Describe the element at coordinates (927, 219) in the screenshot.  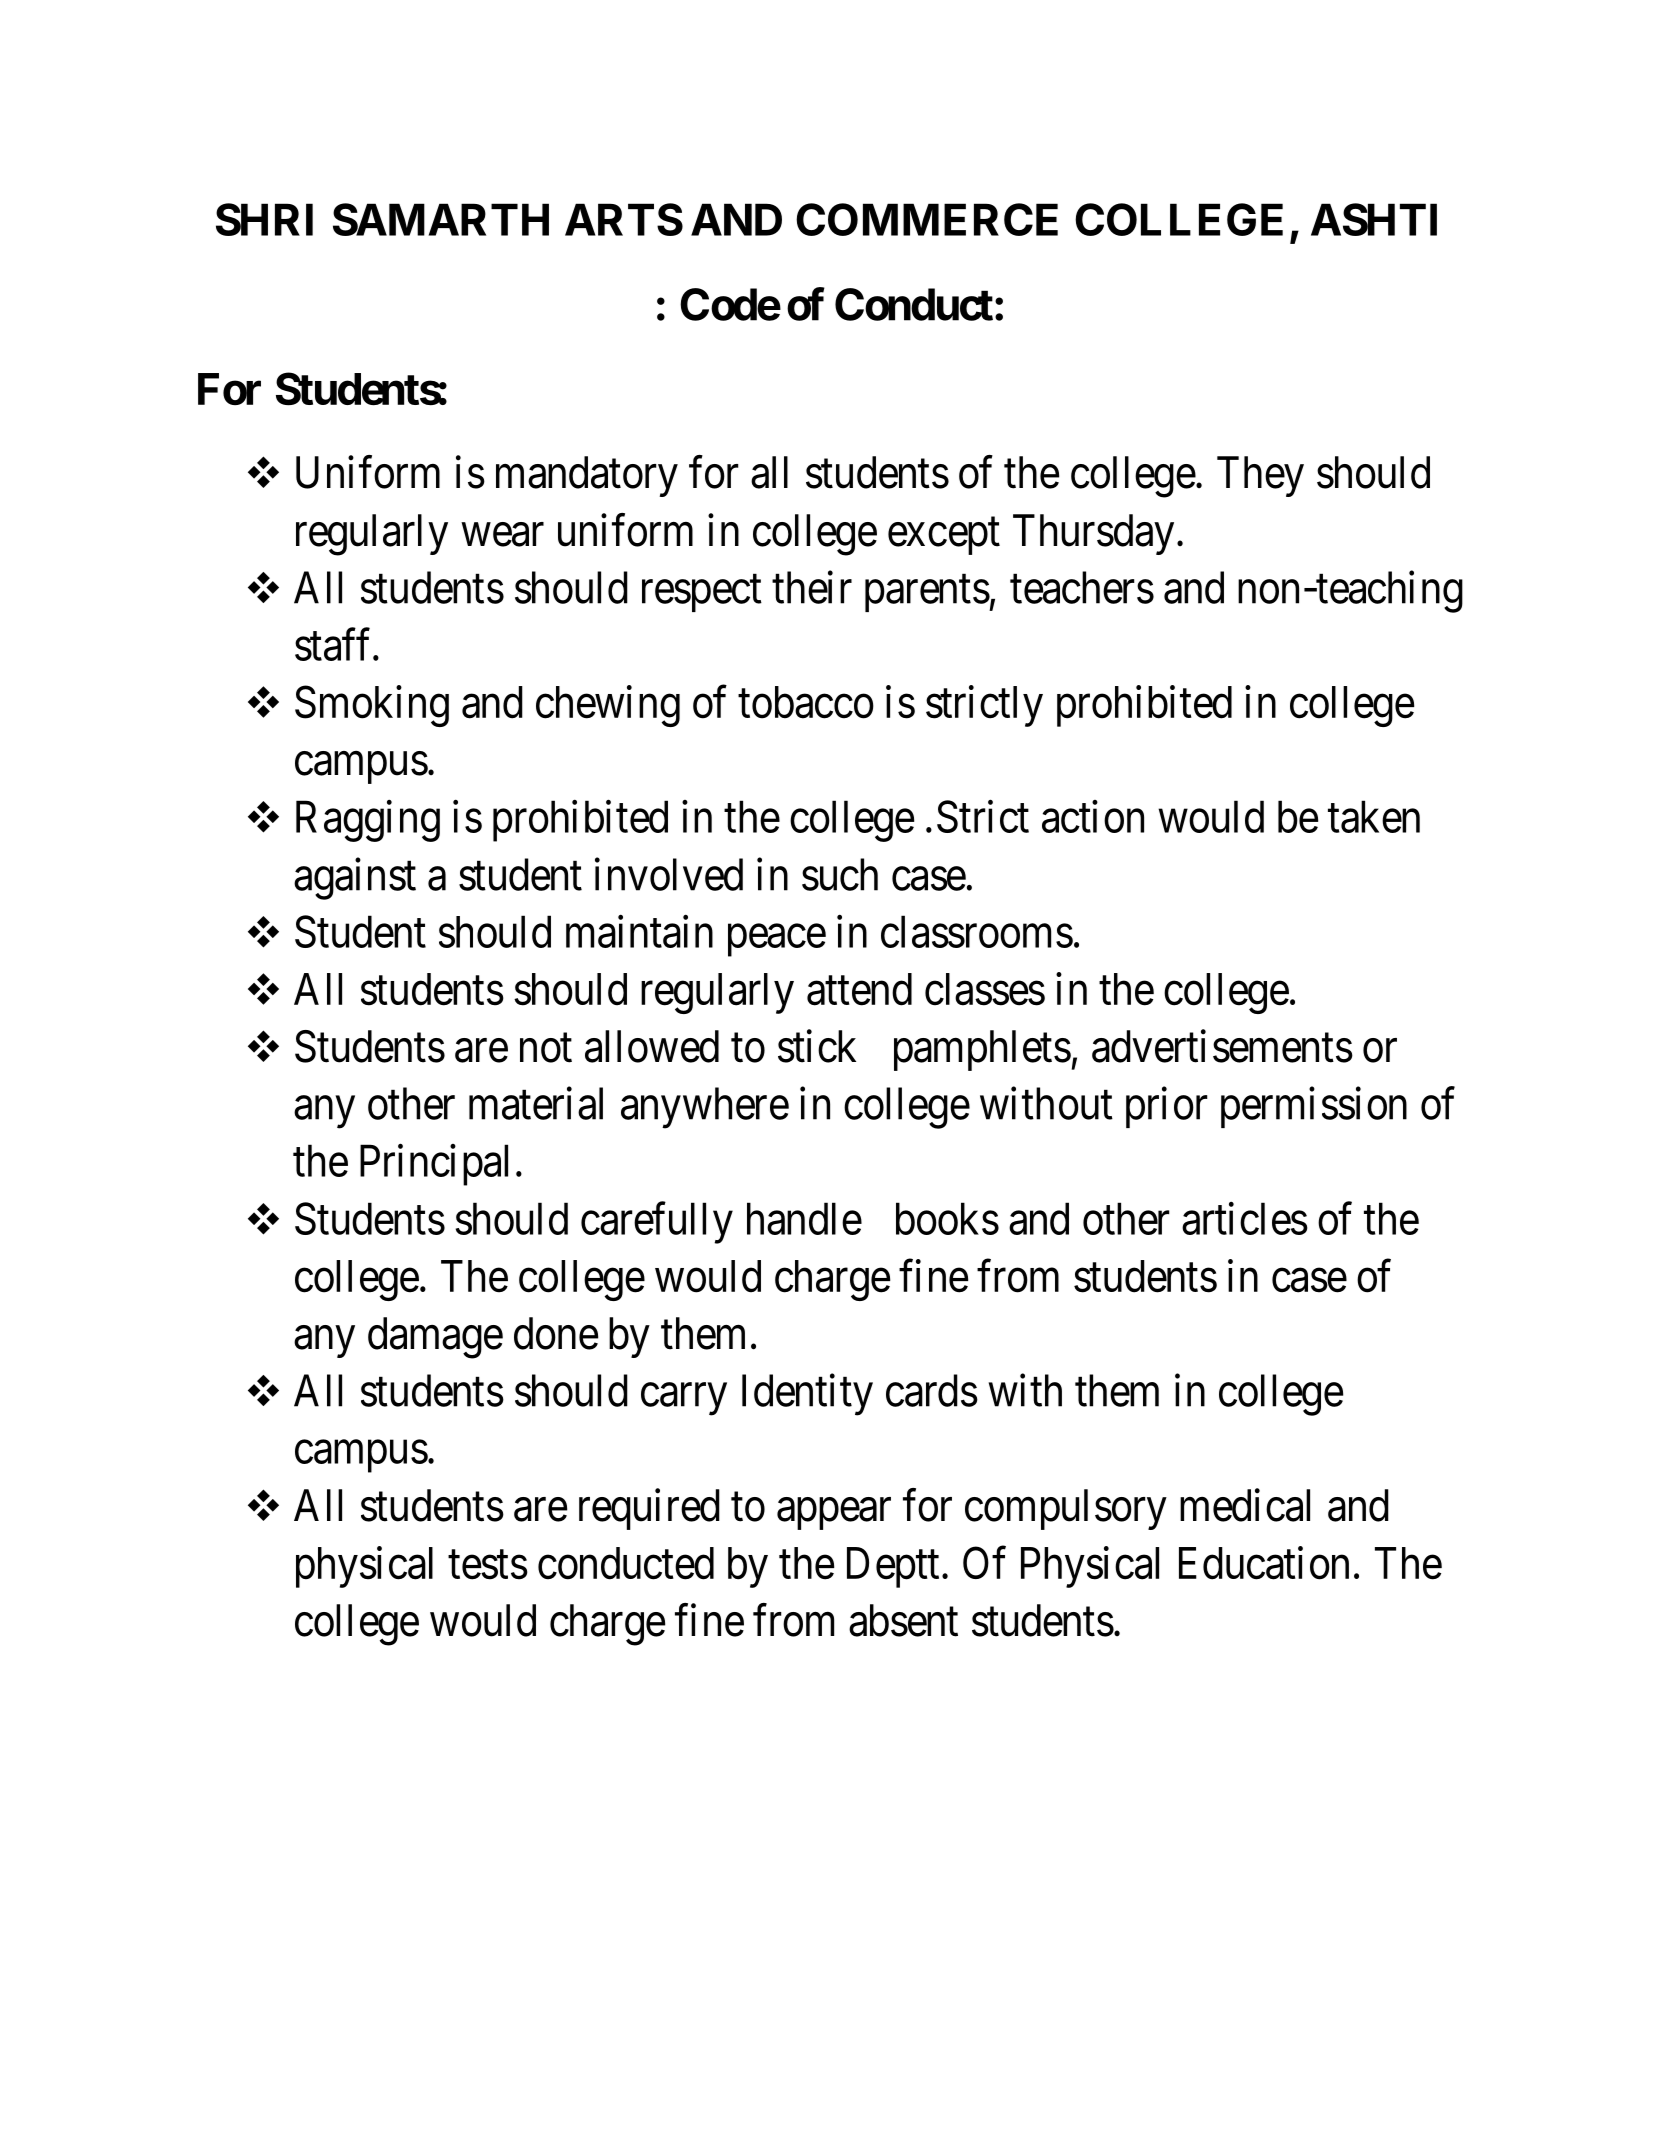
I see `COMMERCE` at that location.
